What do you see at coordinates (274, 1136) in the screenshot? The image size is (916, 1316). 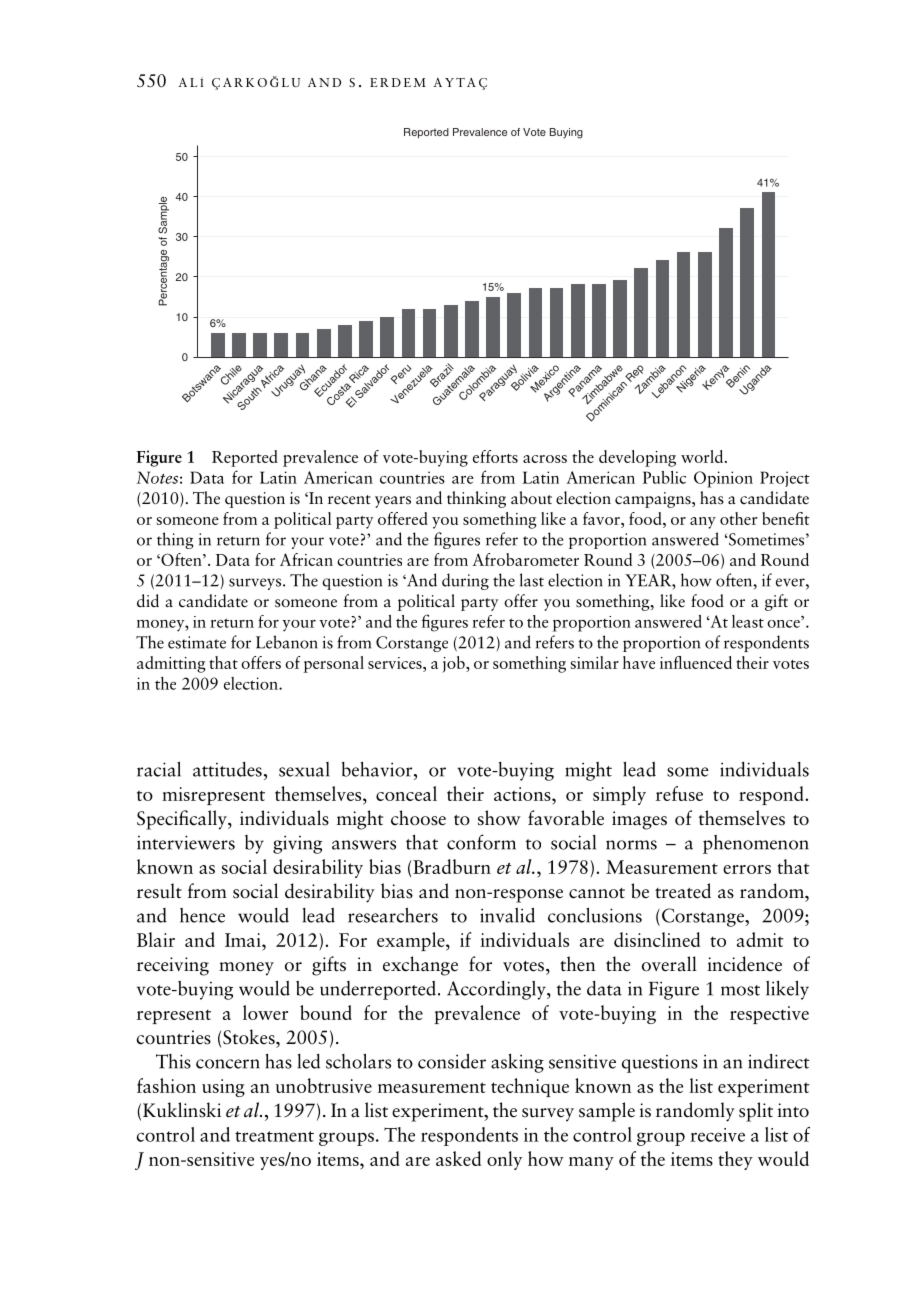 I see `treatment` at bounding box center [274, 1136].
